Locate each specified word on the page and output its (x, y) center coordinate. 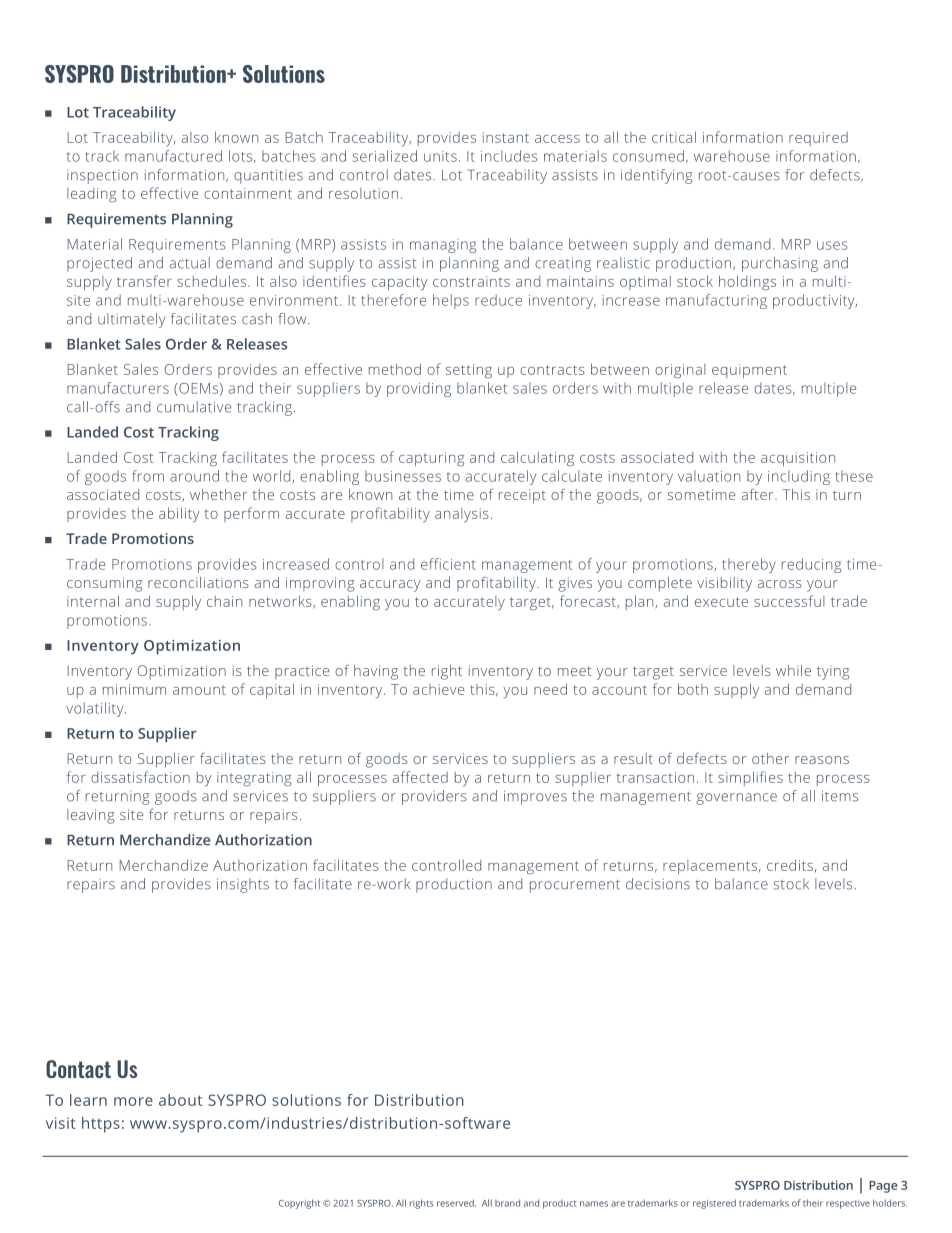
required (818, 139)
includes (509, 156)
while (793, 670)
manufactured (173, 156)
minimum (134, 689)
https (101, 1125)
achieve (438, 689)
